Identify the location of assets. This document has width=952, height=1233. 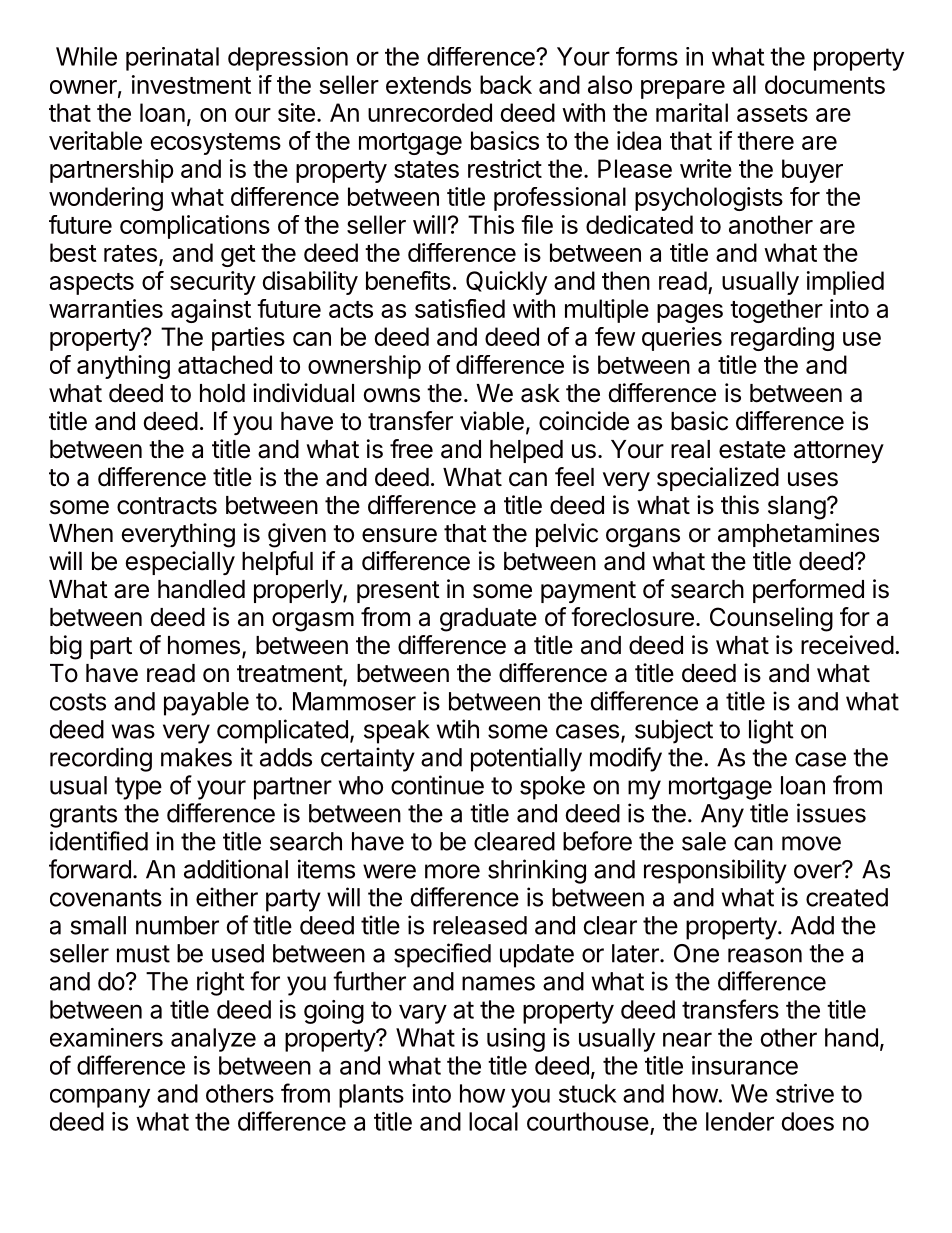
(772, 113).
